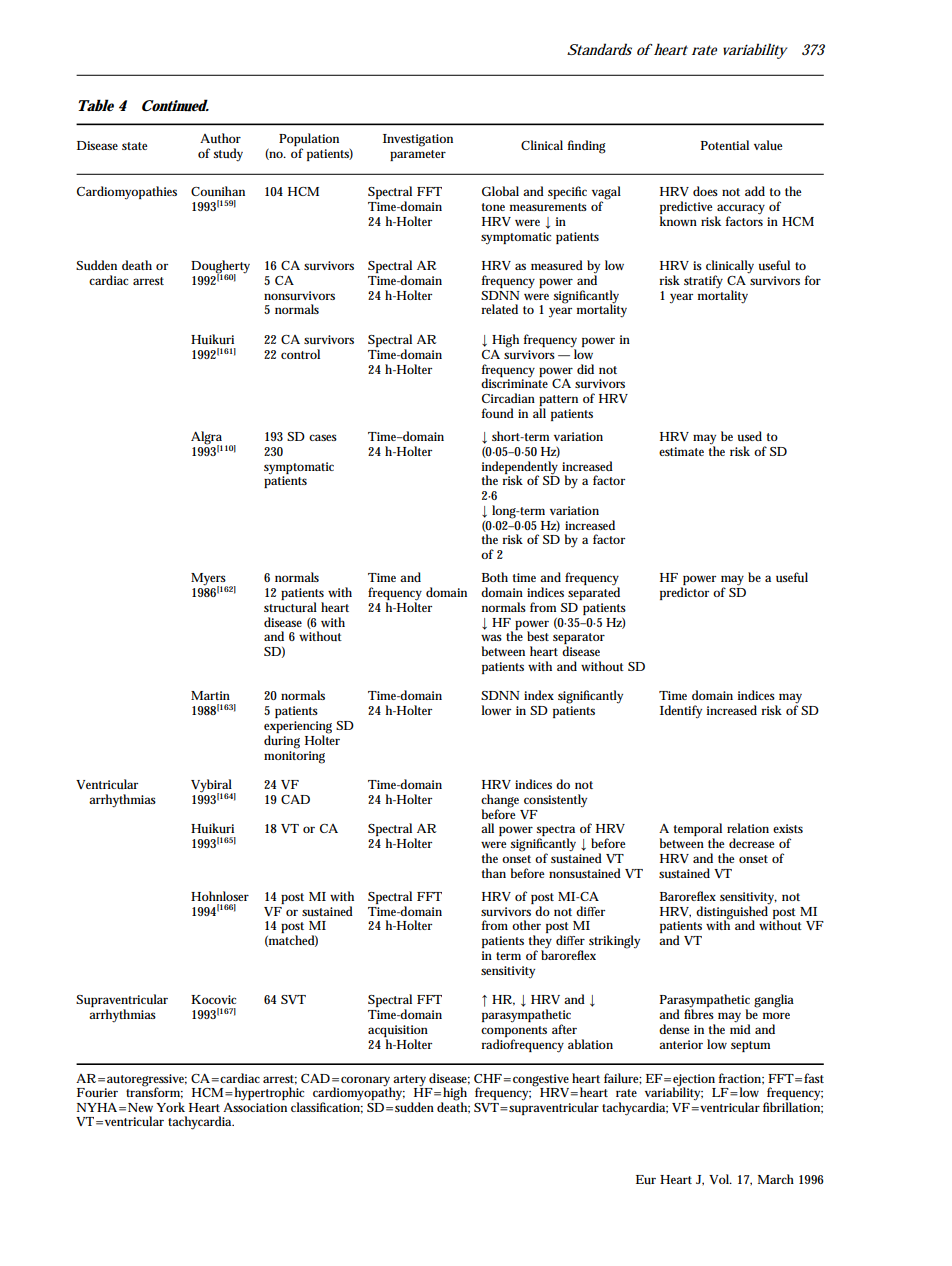 The width and height of the screenshot is (952, 1266). What do you see at coordinates (418, 140) in the screenshot?
I see `Investigation` at bounding box center [418, 140].
